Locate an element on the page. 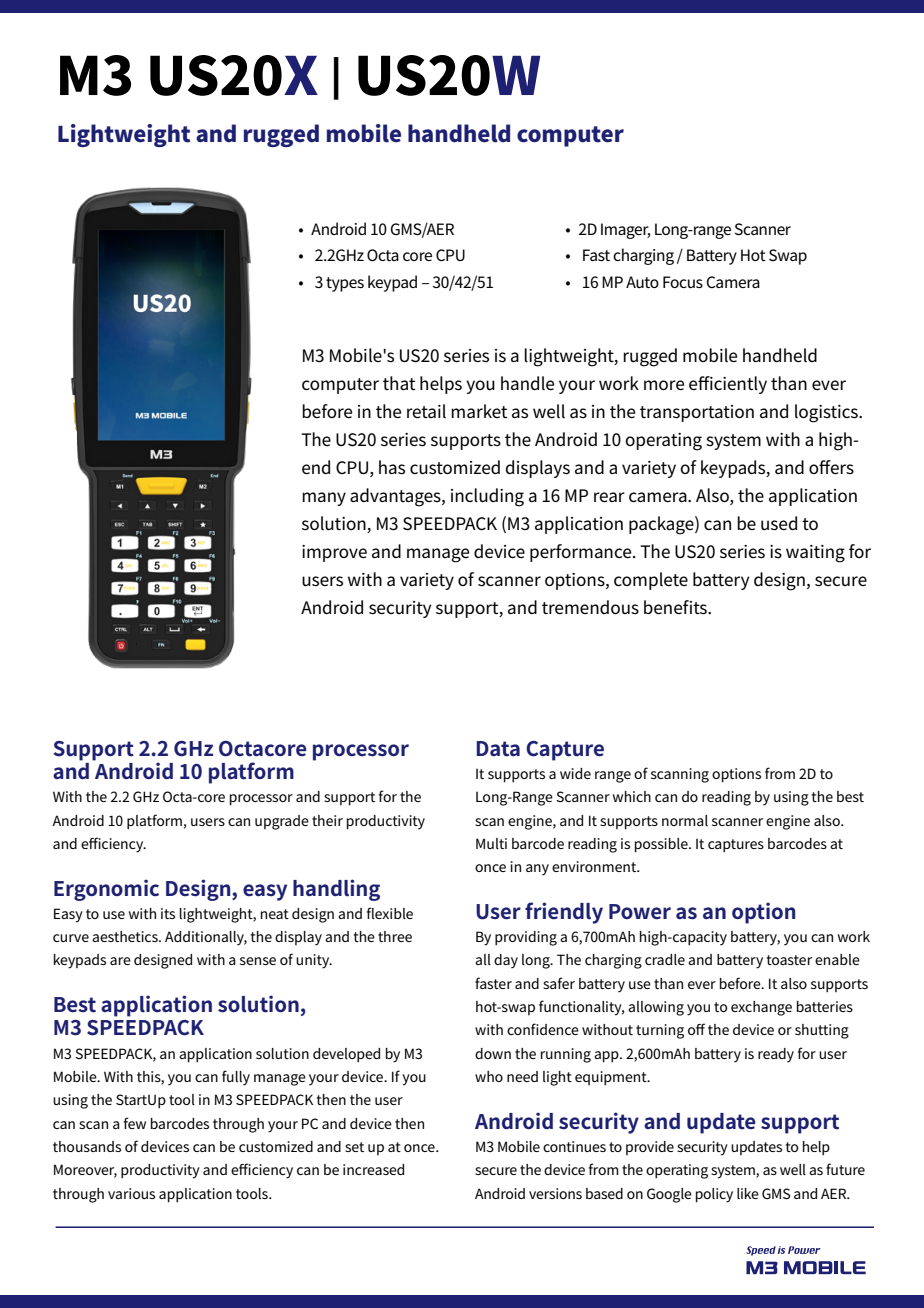 The width and height of the page is (924, 1308). various is located at coordinates (131, 1193).
